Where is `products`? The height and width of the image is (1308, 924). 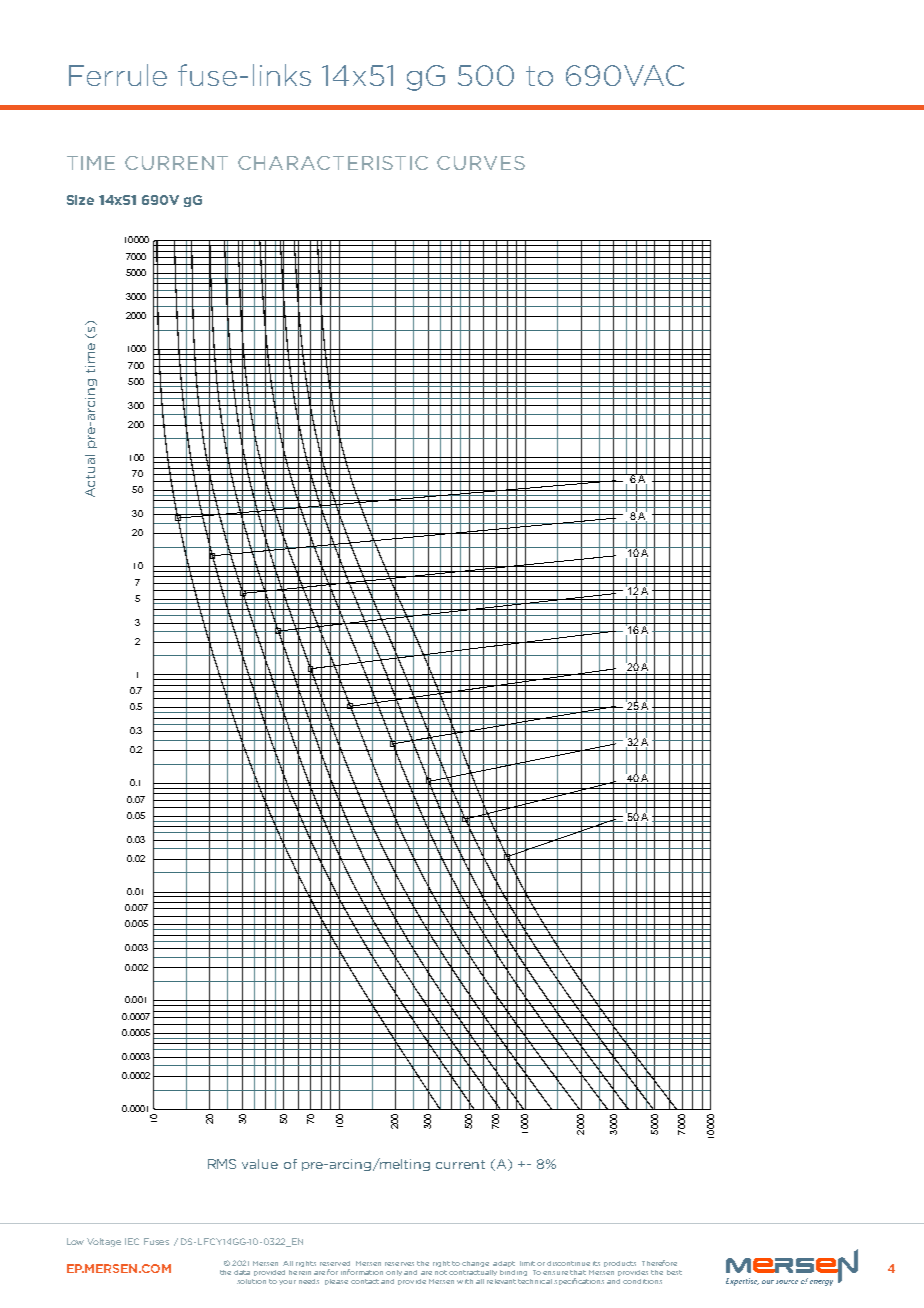 products is located at coordinates (620, 1264).
